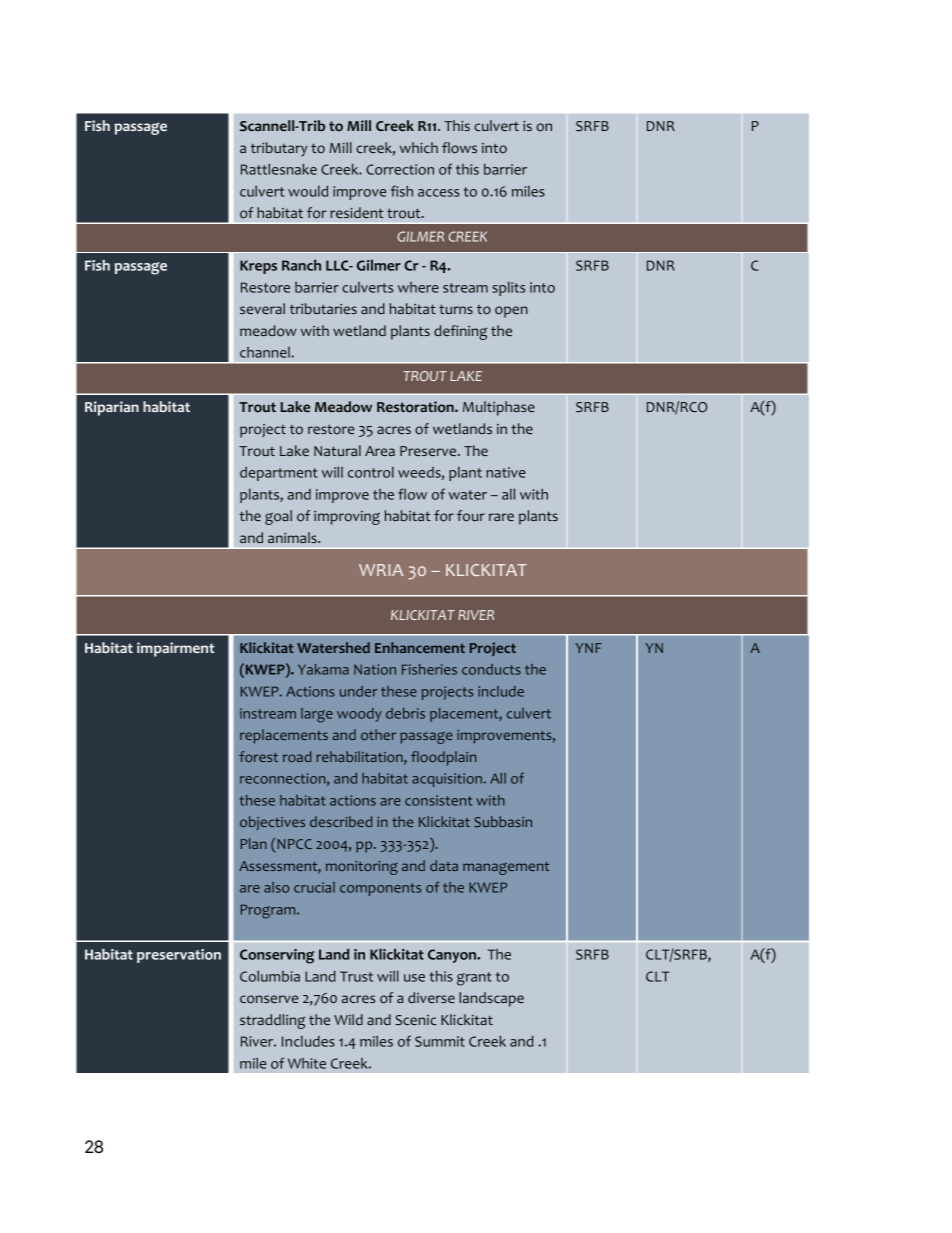 This screenshot has height=1233, width=952. Describe the element at coordinates (420, 647) in the screenshot. I see `Enhancement` at that location.
